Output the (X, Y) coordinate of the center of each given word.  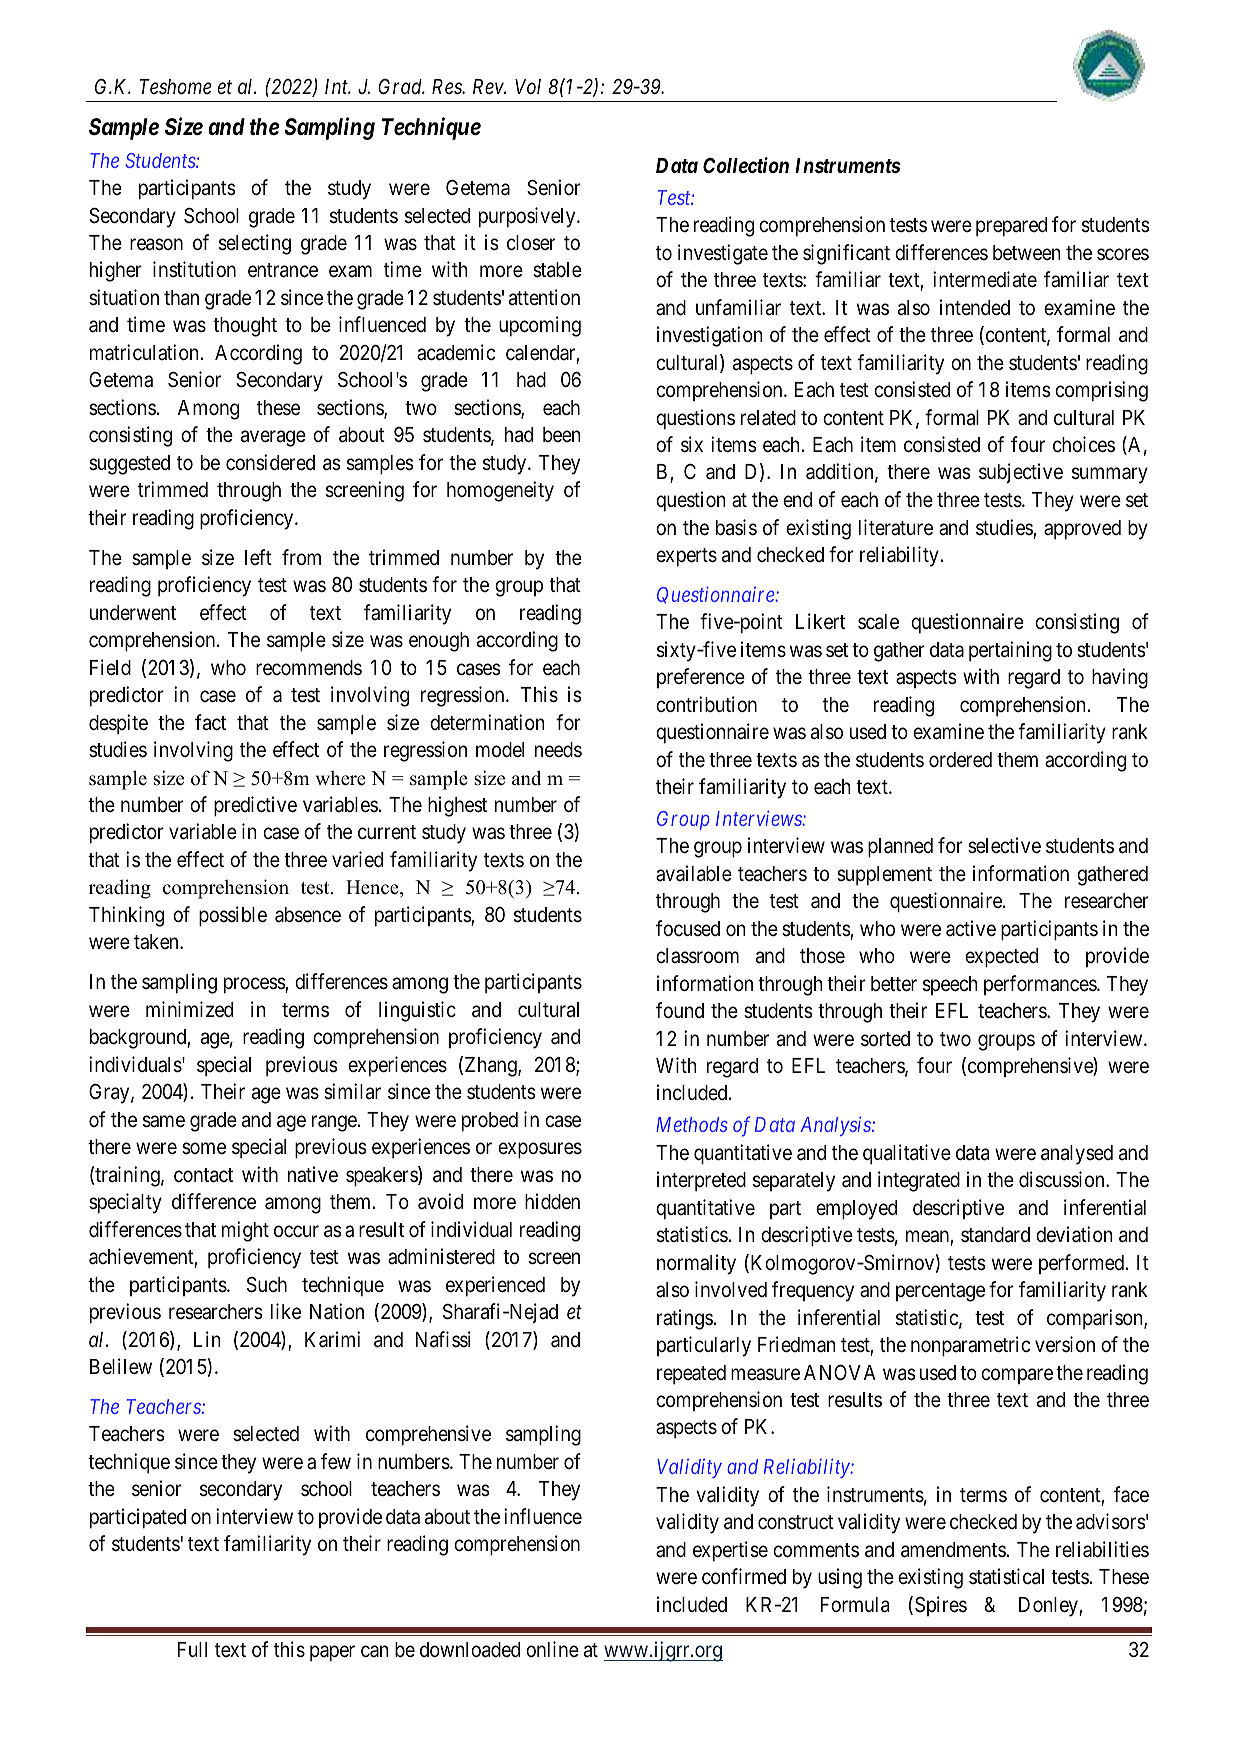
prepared (1011, 227)
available (694, 873)
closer (531, 243)
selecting (255, 244)
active (971, 928)
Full (192, 1649)
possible (233, 916)
